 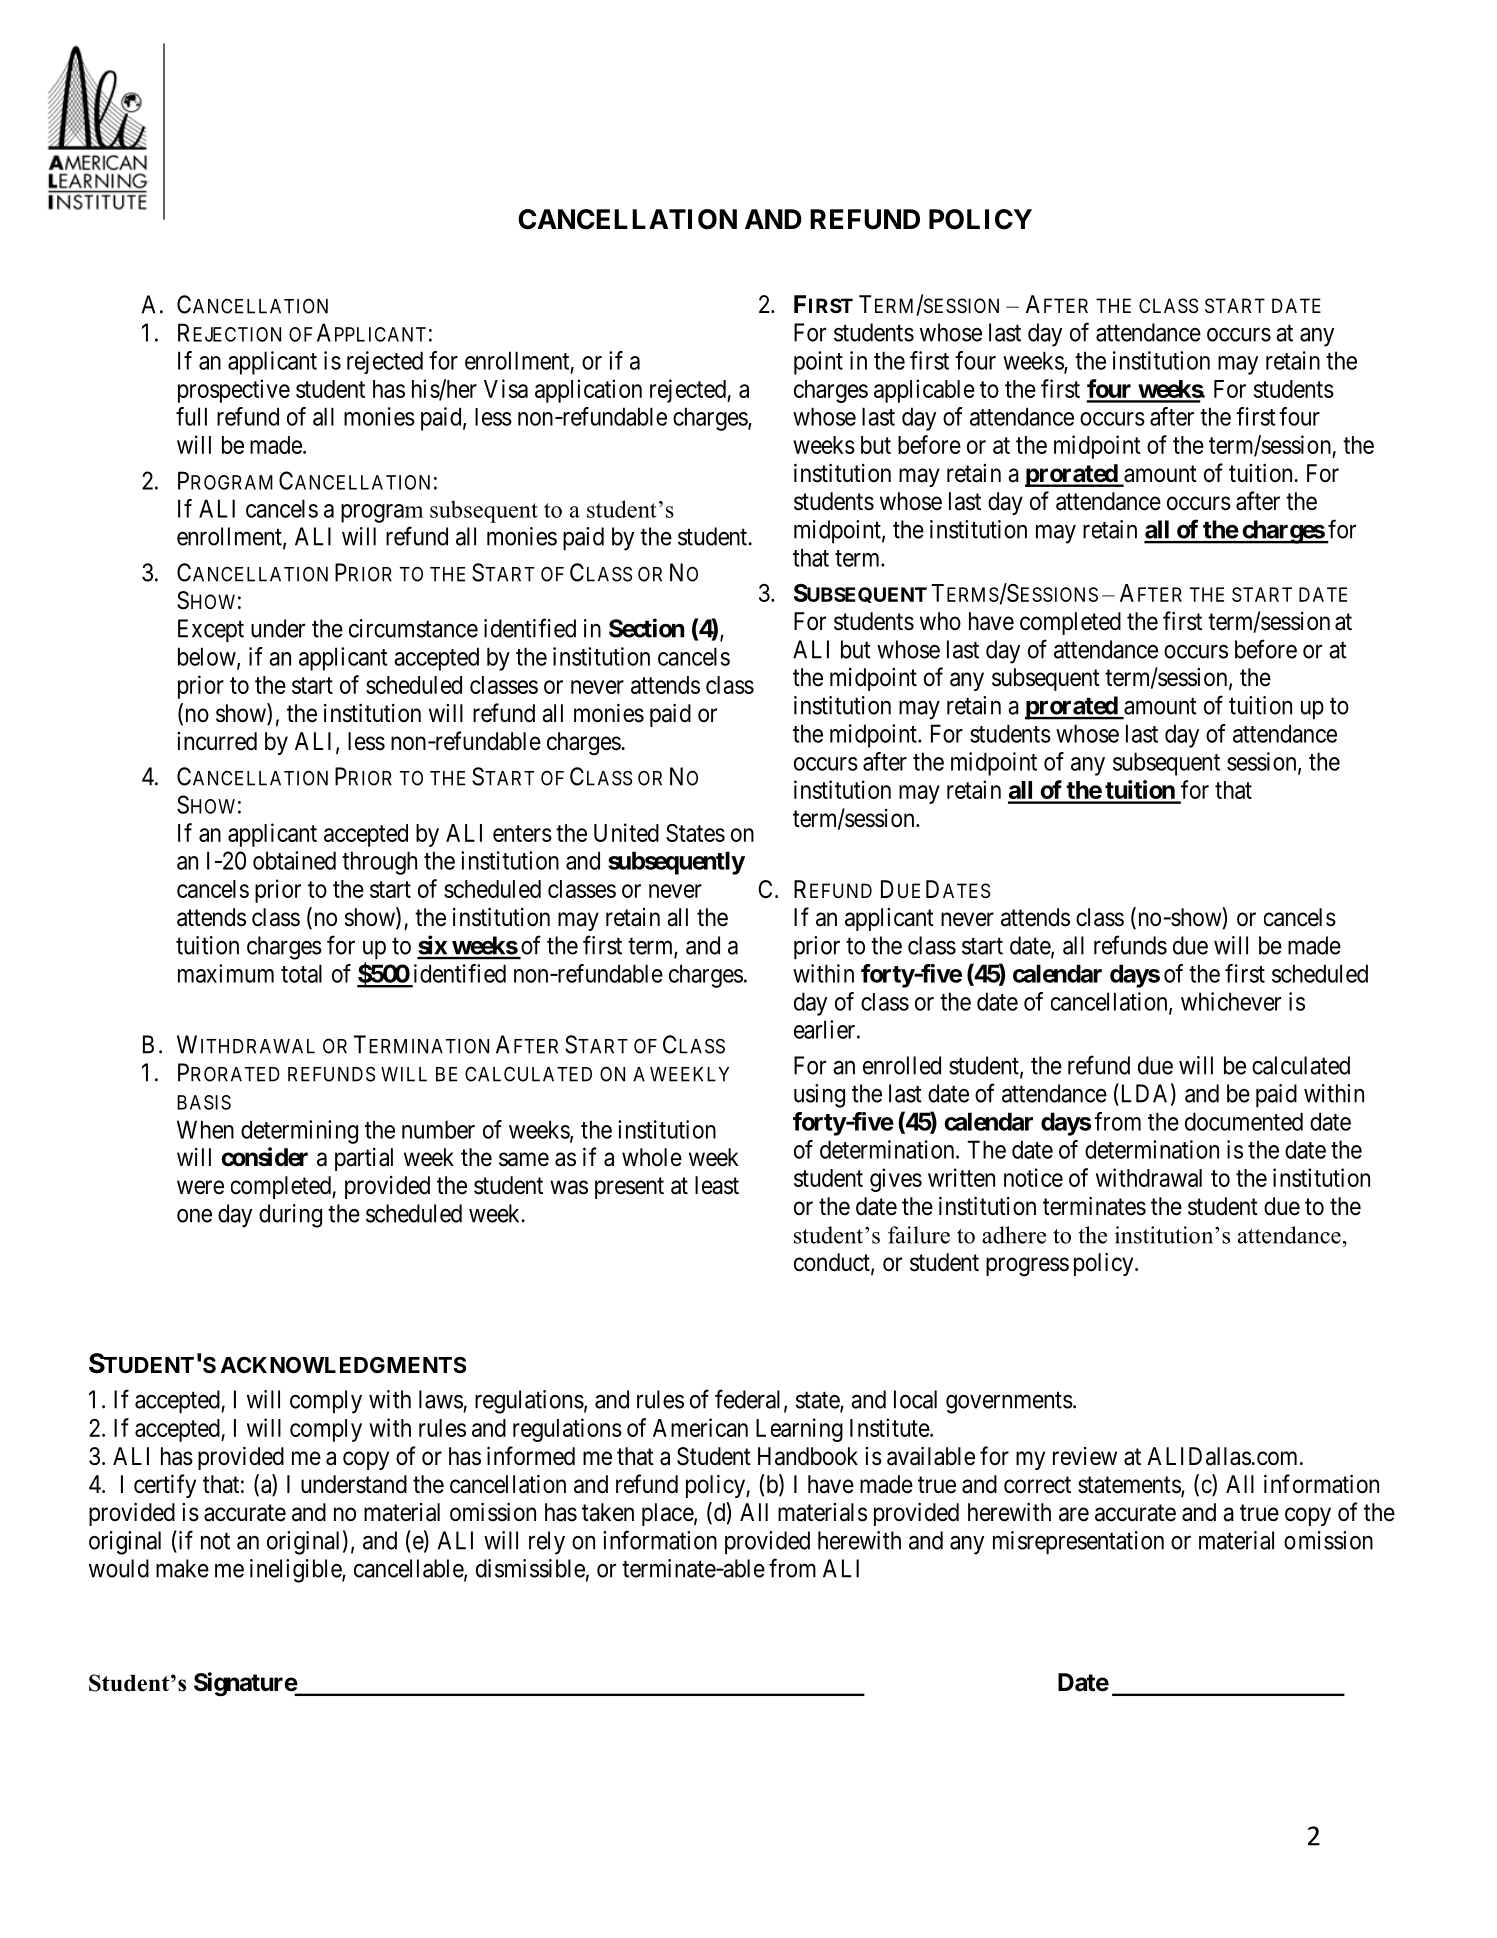 I want to click on earlier, so click(x=826, y=1029).
